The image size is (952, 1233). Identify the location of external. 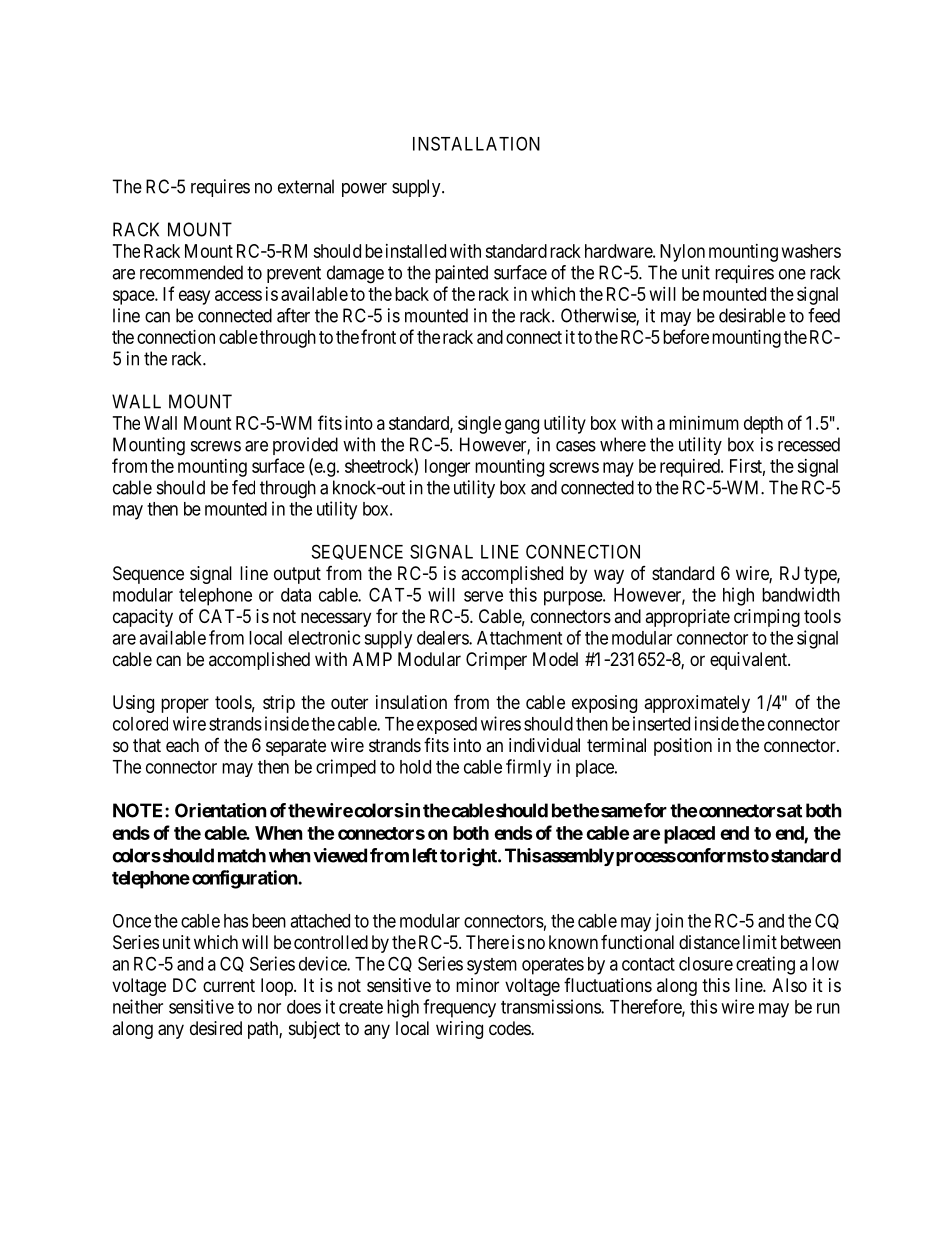
(306, 186).
